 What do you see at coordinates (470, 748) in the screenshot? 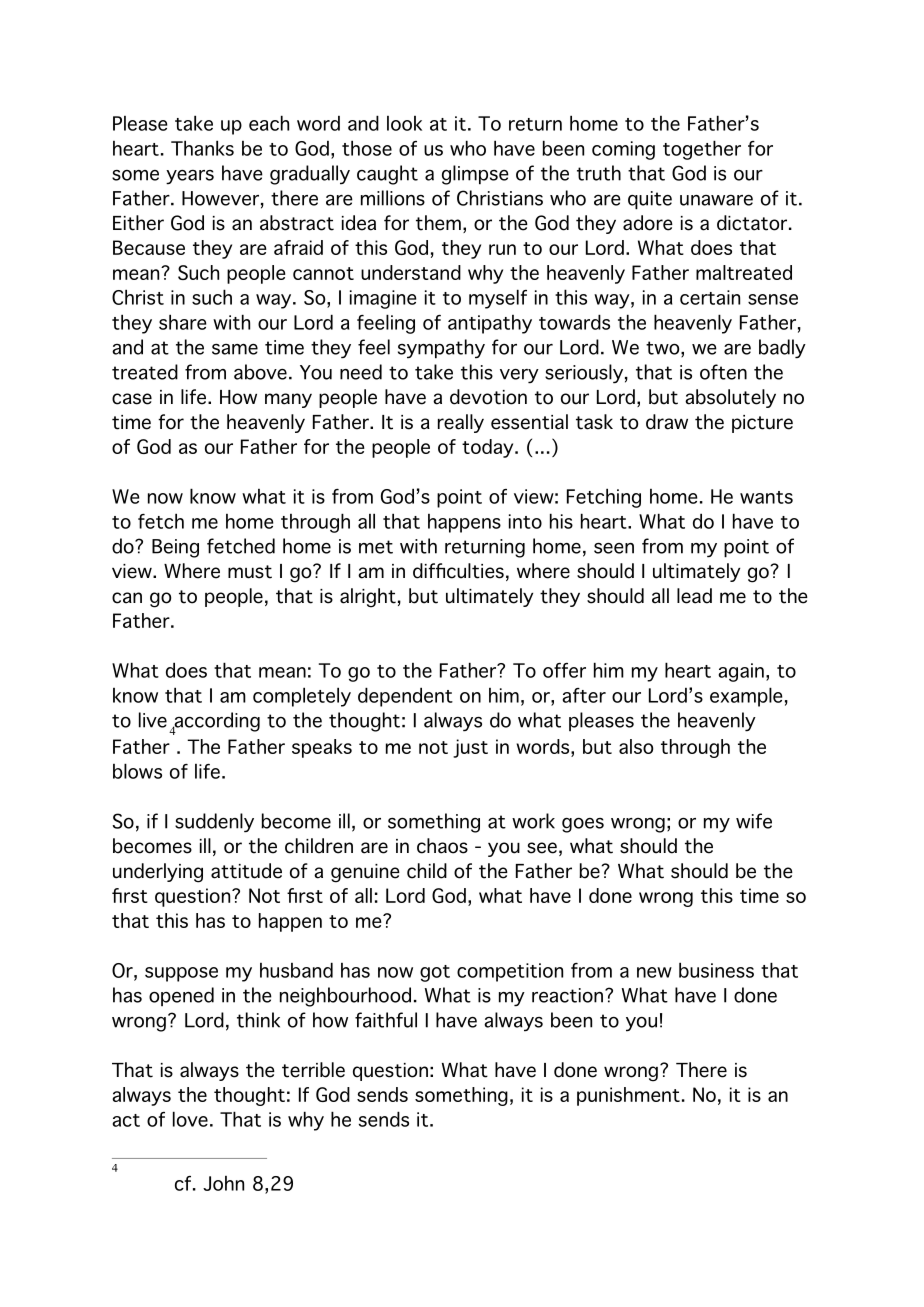
I see `just` at bounding box center [470, 748].
